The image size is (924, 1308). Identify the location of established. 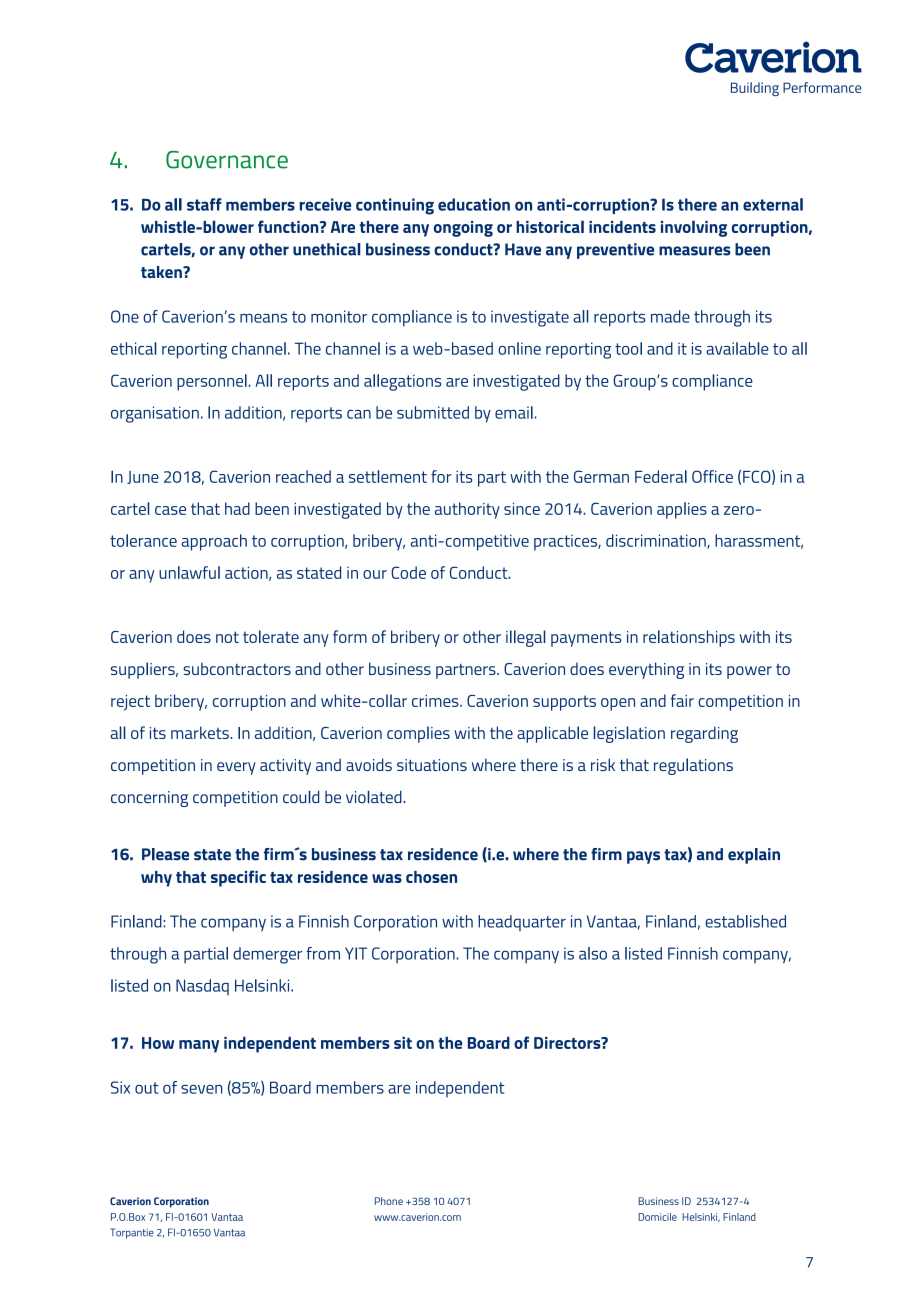
(745, 921).
